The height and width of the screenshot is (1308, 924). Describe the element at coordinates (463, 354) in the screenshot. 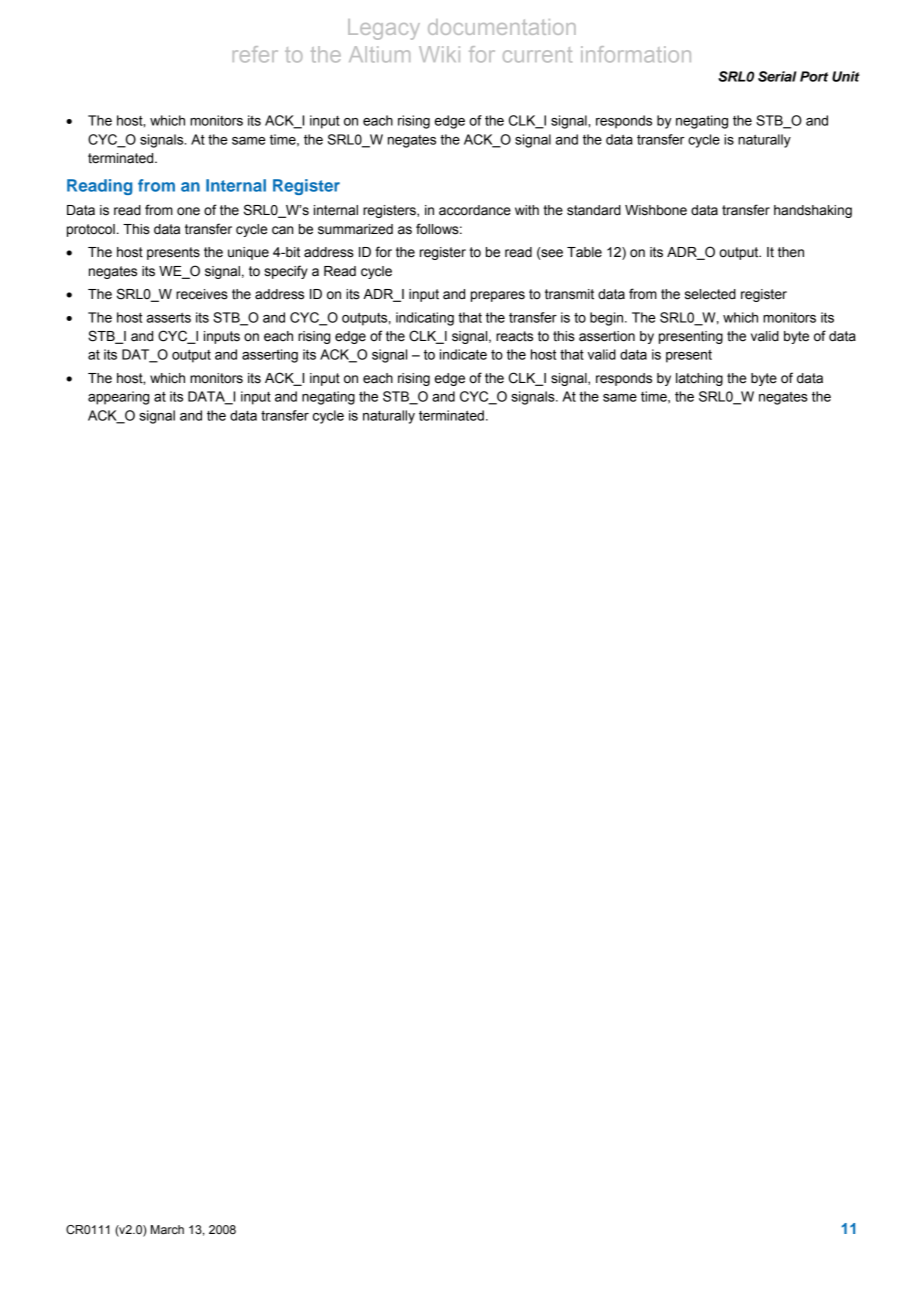

I see `indicate` at that location.
